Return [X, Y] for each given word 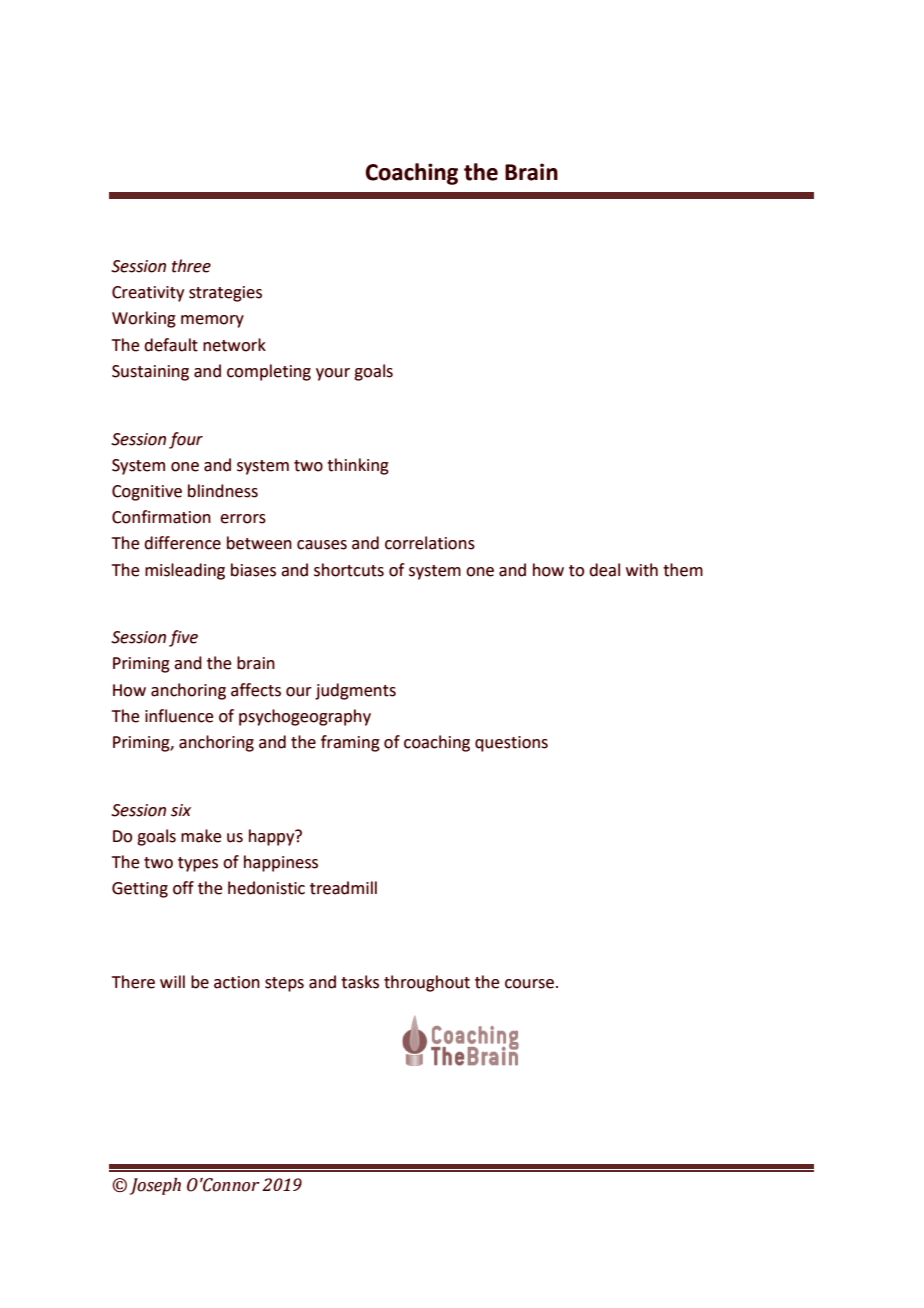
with [642, 570]
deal [604, 570]
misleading [185, 571]
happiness [281, 863]
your [333, 374]
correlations [430, 543]
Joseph [155, 1186]
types [198, 864]
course [529, 984]
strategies [225, 294]
